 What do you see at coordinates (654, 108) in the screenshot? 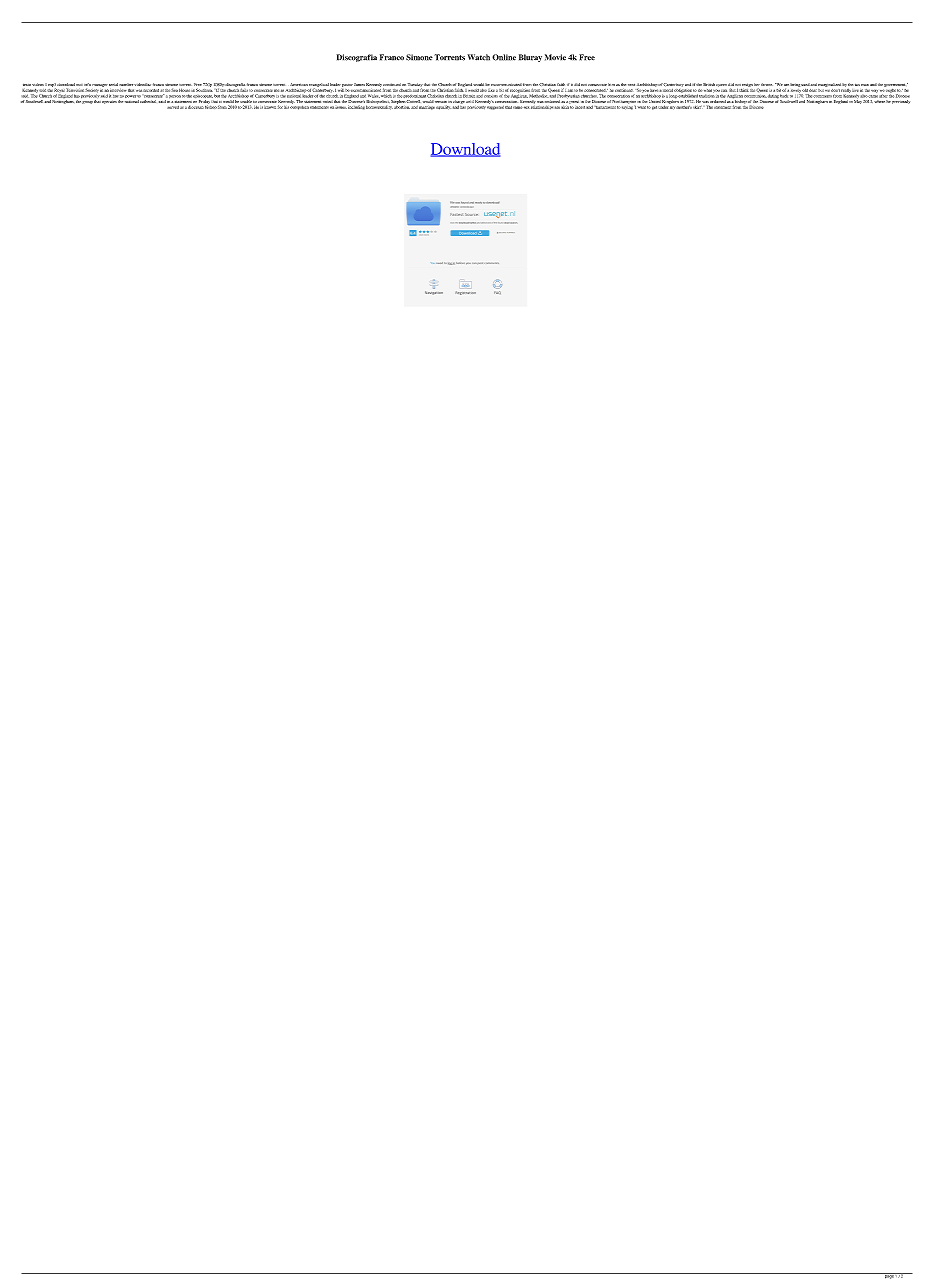
I see `get` at bounding box center [654, 108].
